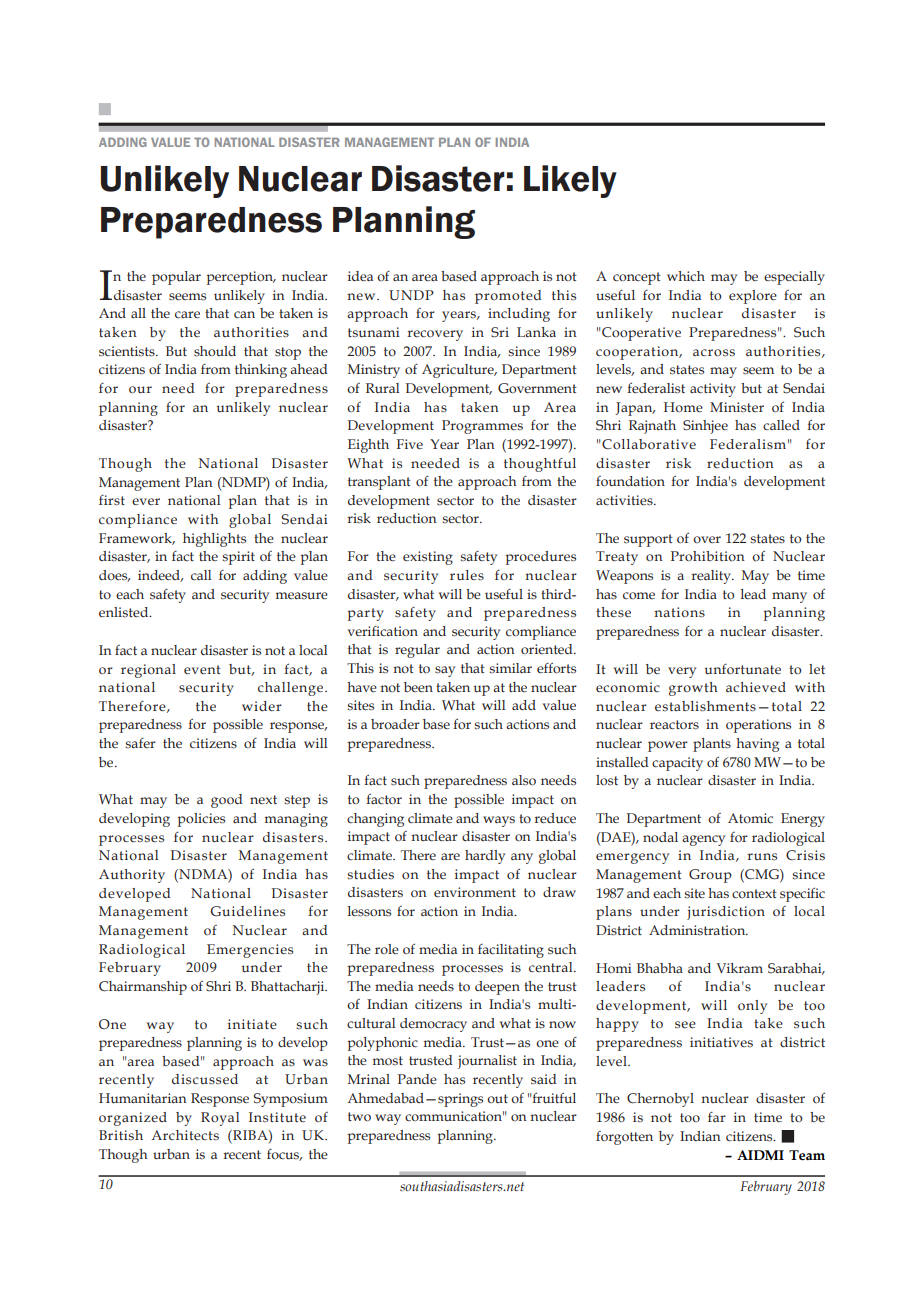  What do you see at coordinates (185, 1135) in the screenshot?
I see `Architects` at bounding box center [185, 1135].
